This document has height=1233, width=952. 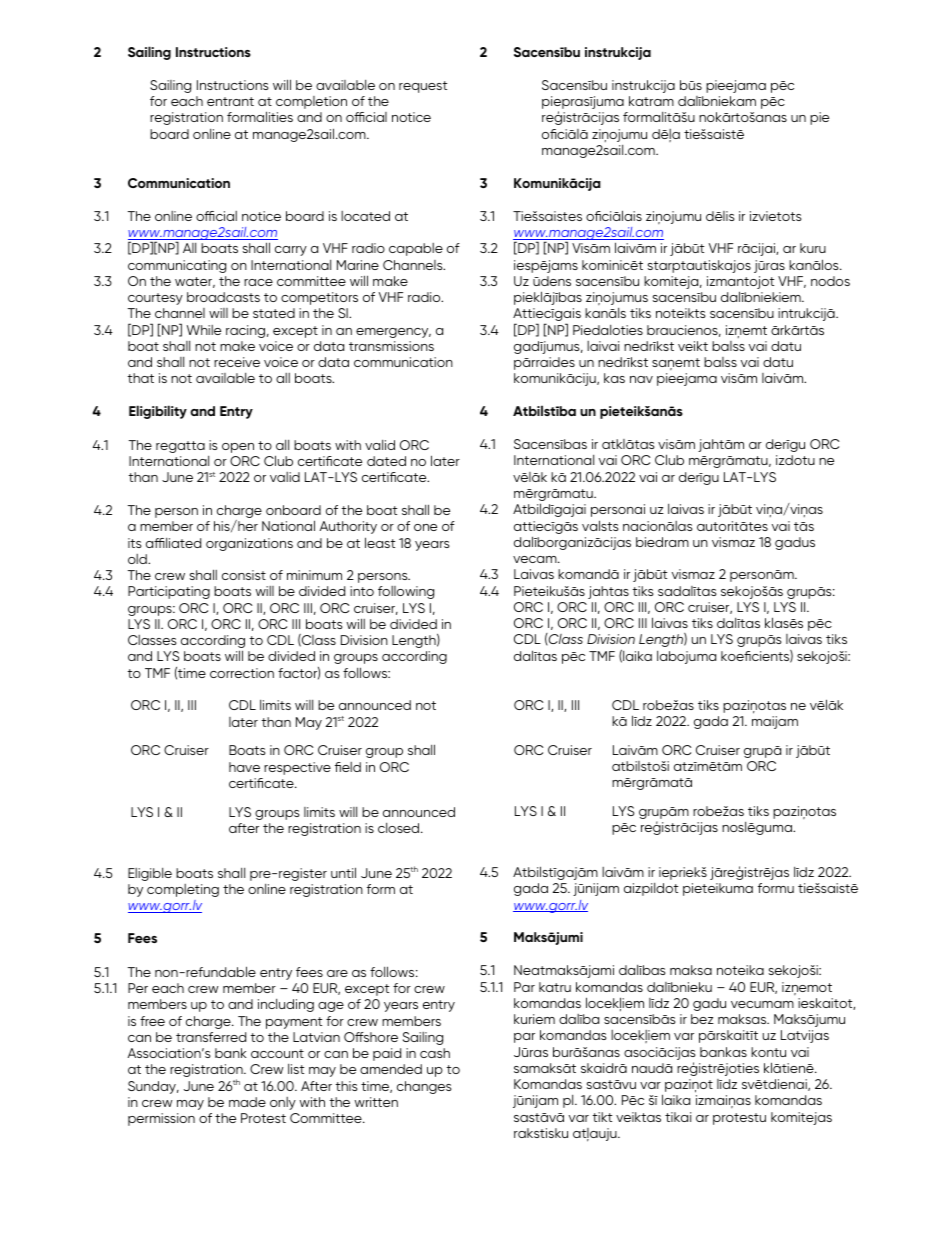 I want to click on dated, so click(x=386, y=461).
